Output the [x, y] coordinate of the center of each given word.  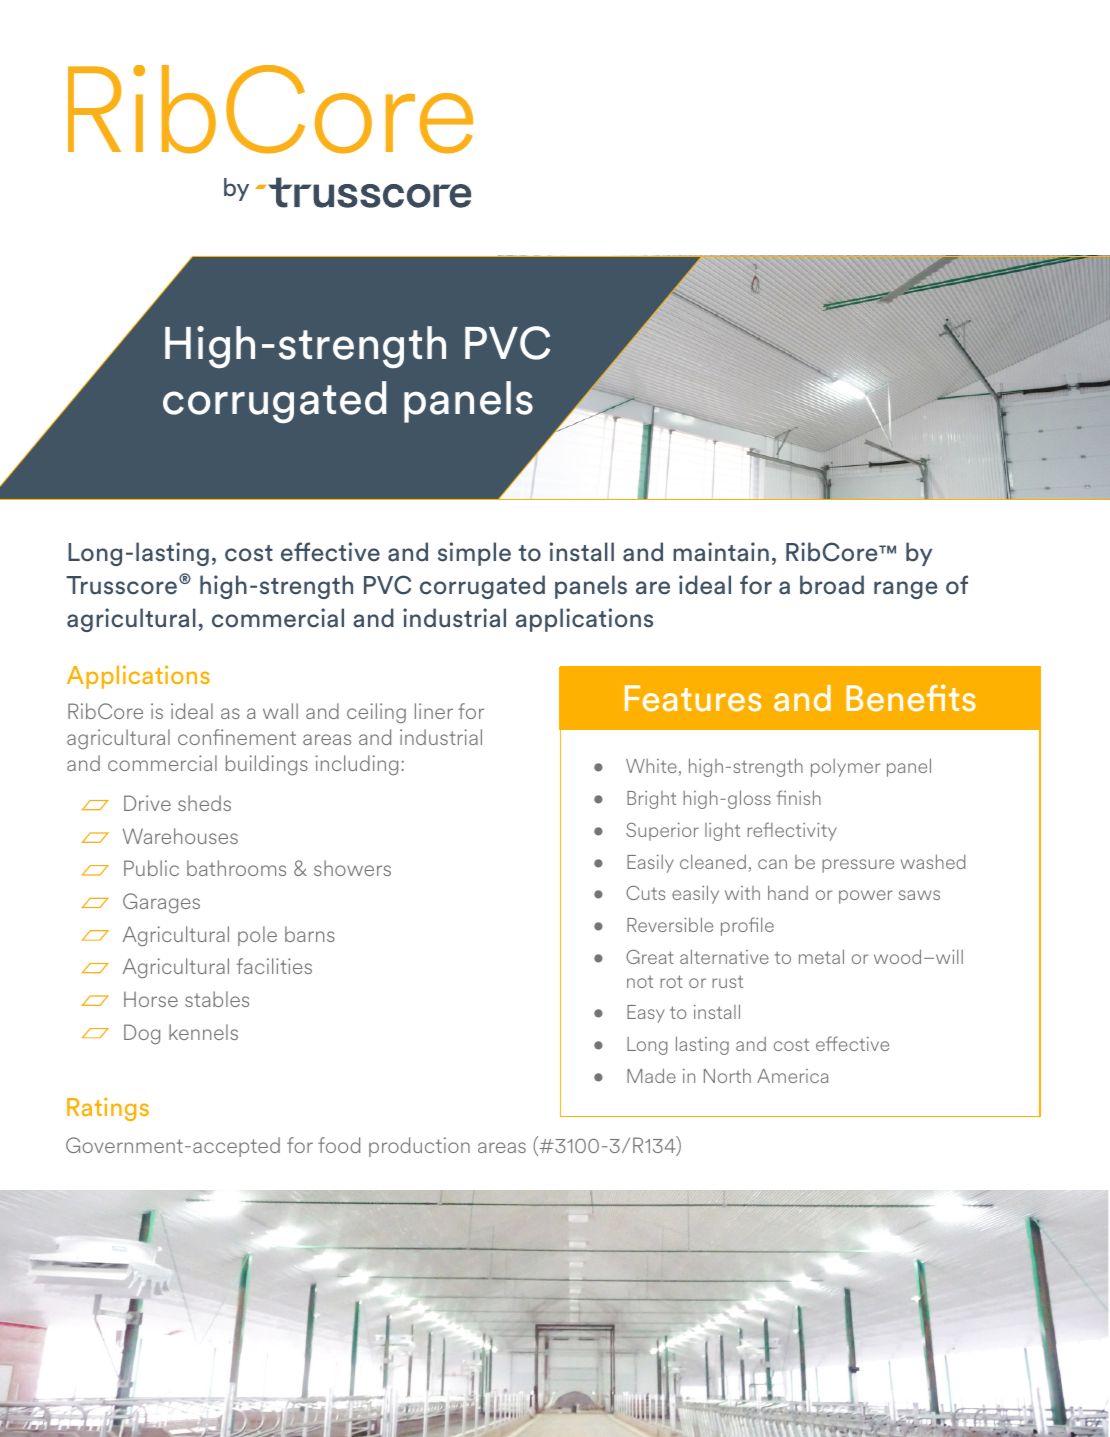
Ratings [108, 1109]
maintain [721, 552]
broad [832, 585]
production [419, 1147]
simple [474, 554]
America [792, 1076]
